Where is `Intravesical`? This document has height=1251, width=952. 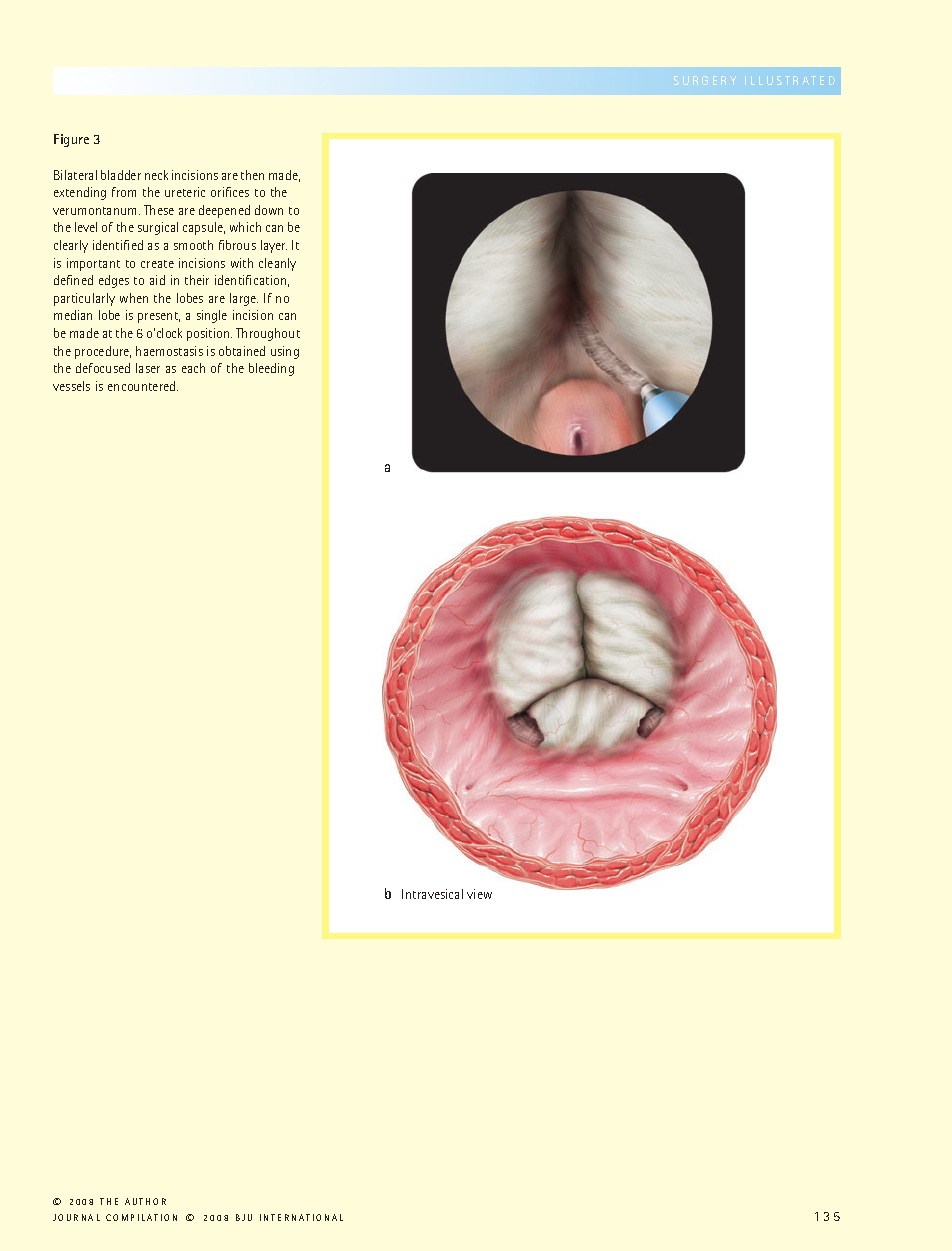 Intravesical is located at coordinates (432, 894).
